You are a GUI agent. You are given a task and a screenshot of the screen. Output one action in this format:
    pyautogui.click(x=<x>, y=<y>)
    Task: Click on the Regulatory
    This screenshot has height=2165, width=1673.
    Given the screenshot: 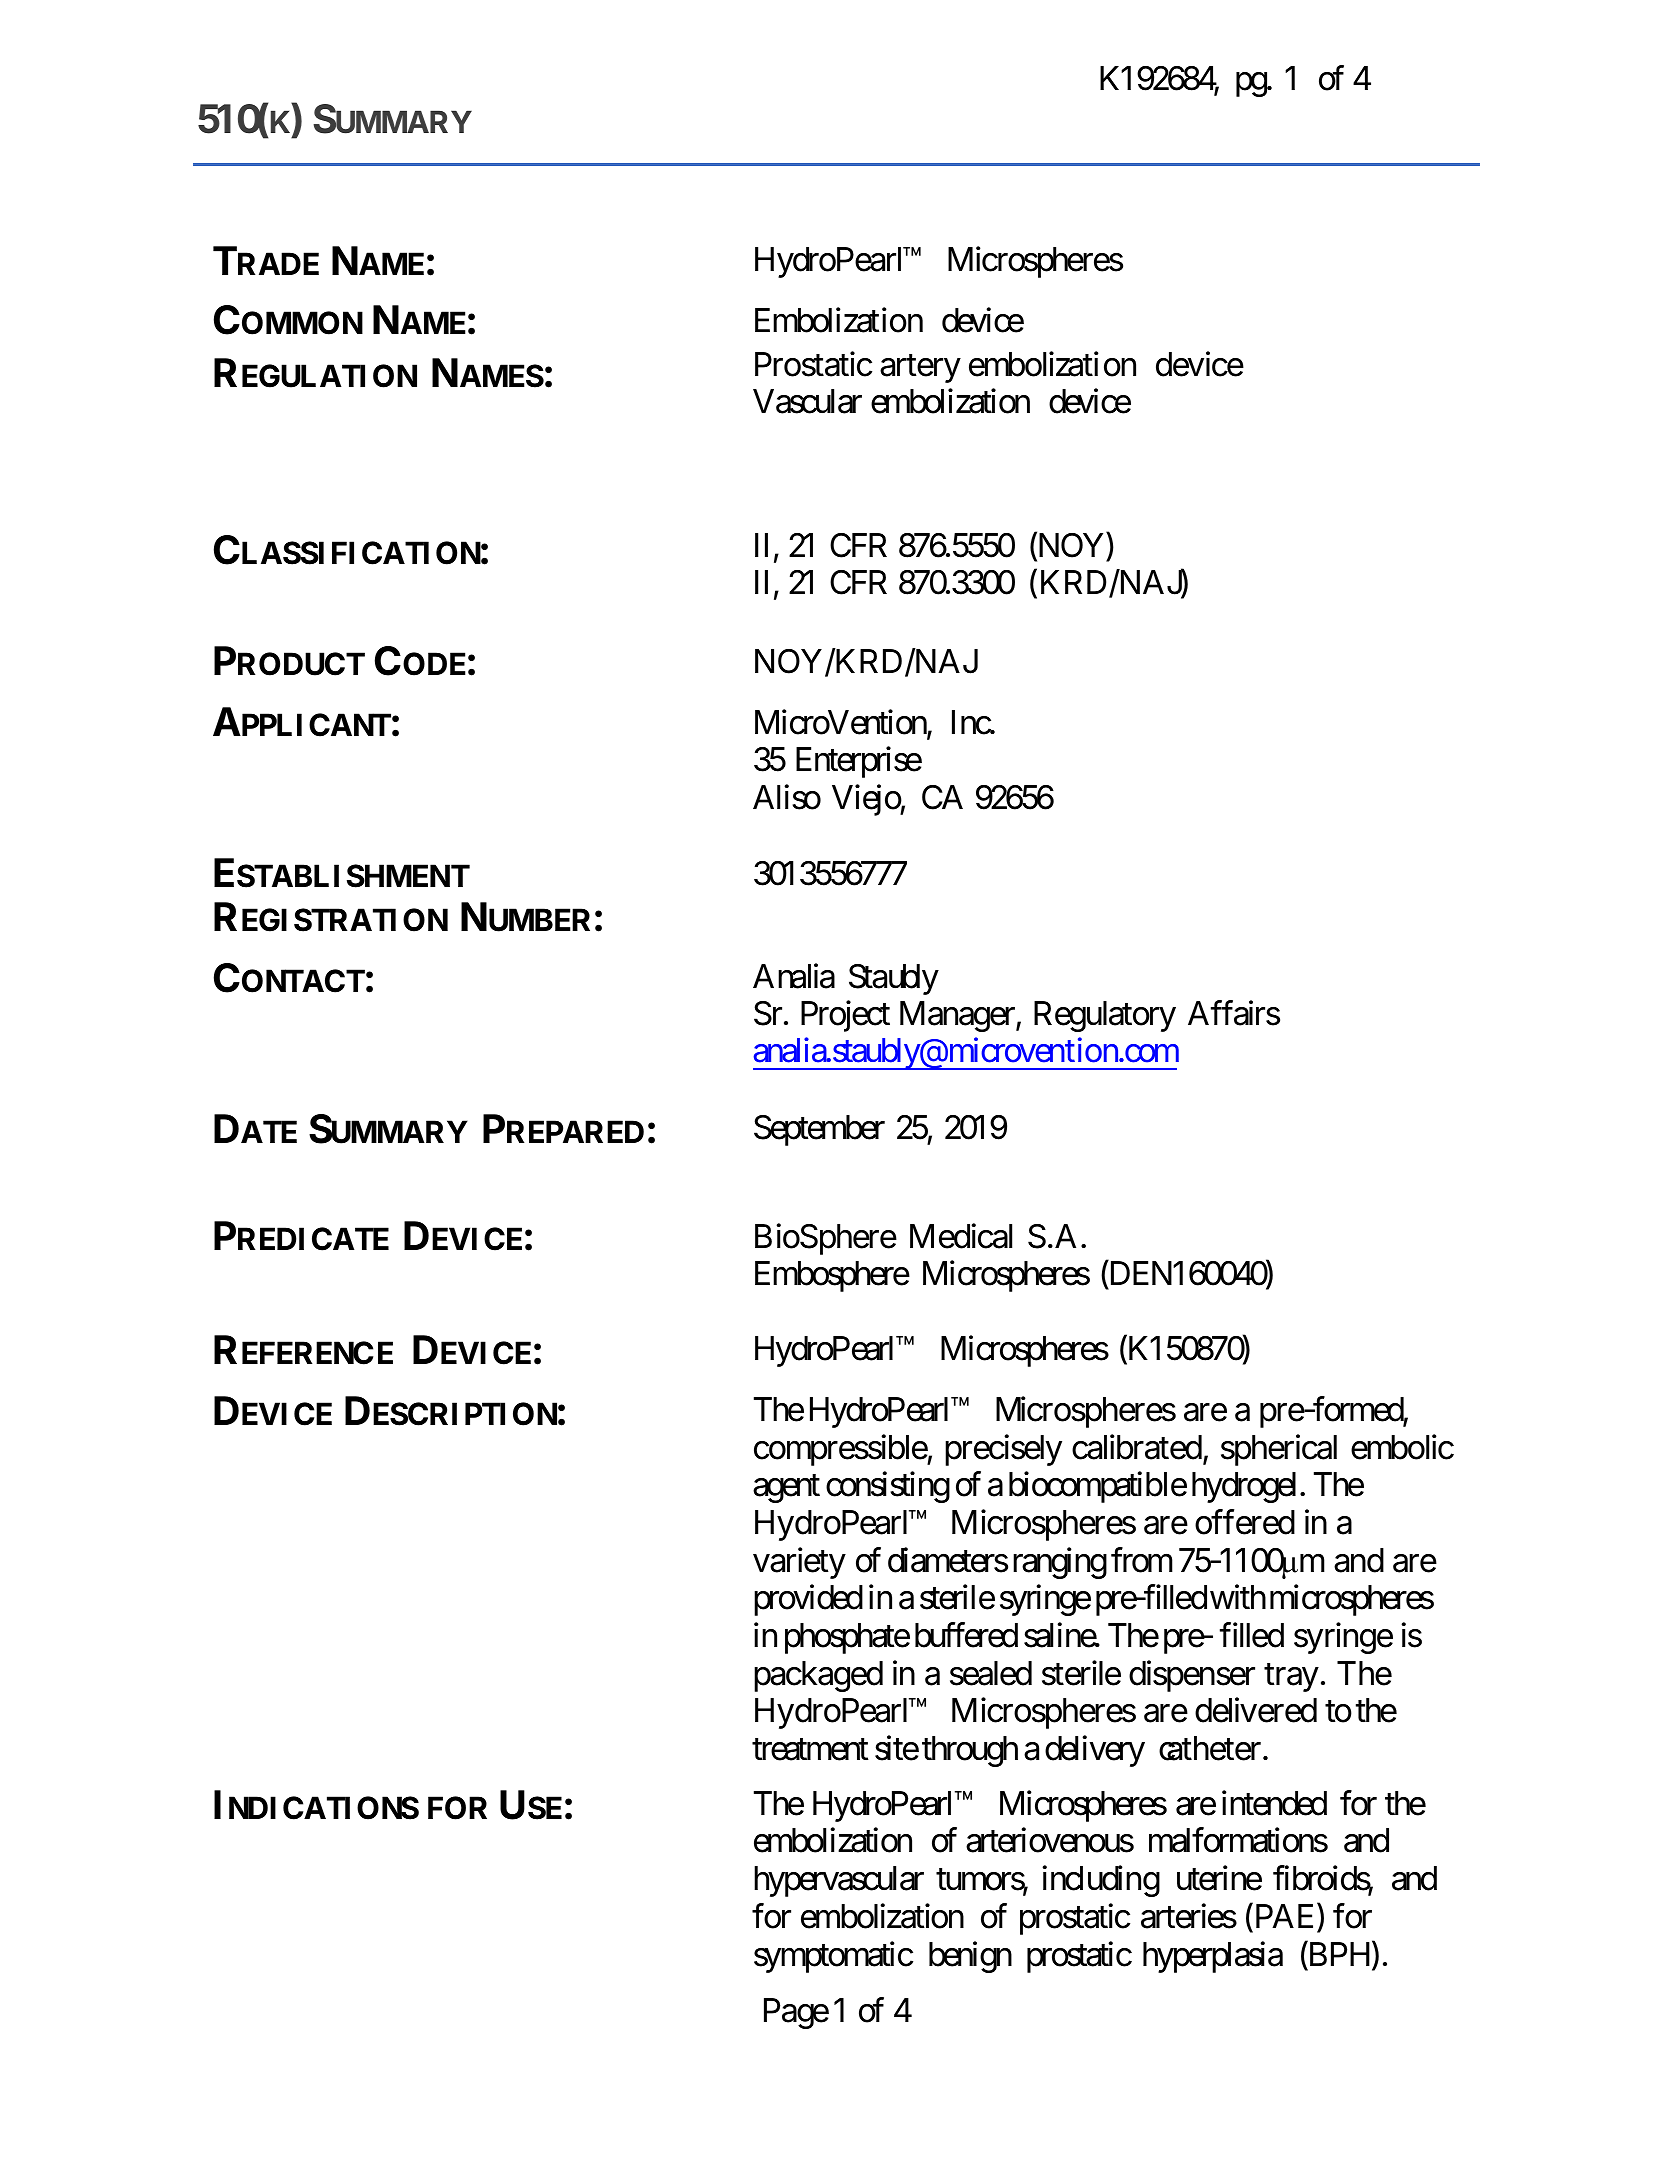 What is the action you would take?
    pyautogui.click(x=1105, y=1016)
